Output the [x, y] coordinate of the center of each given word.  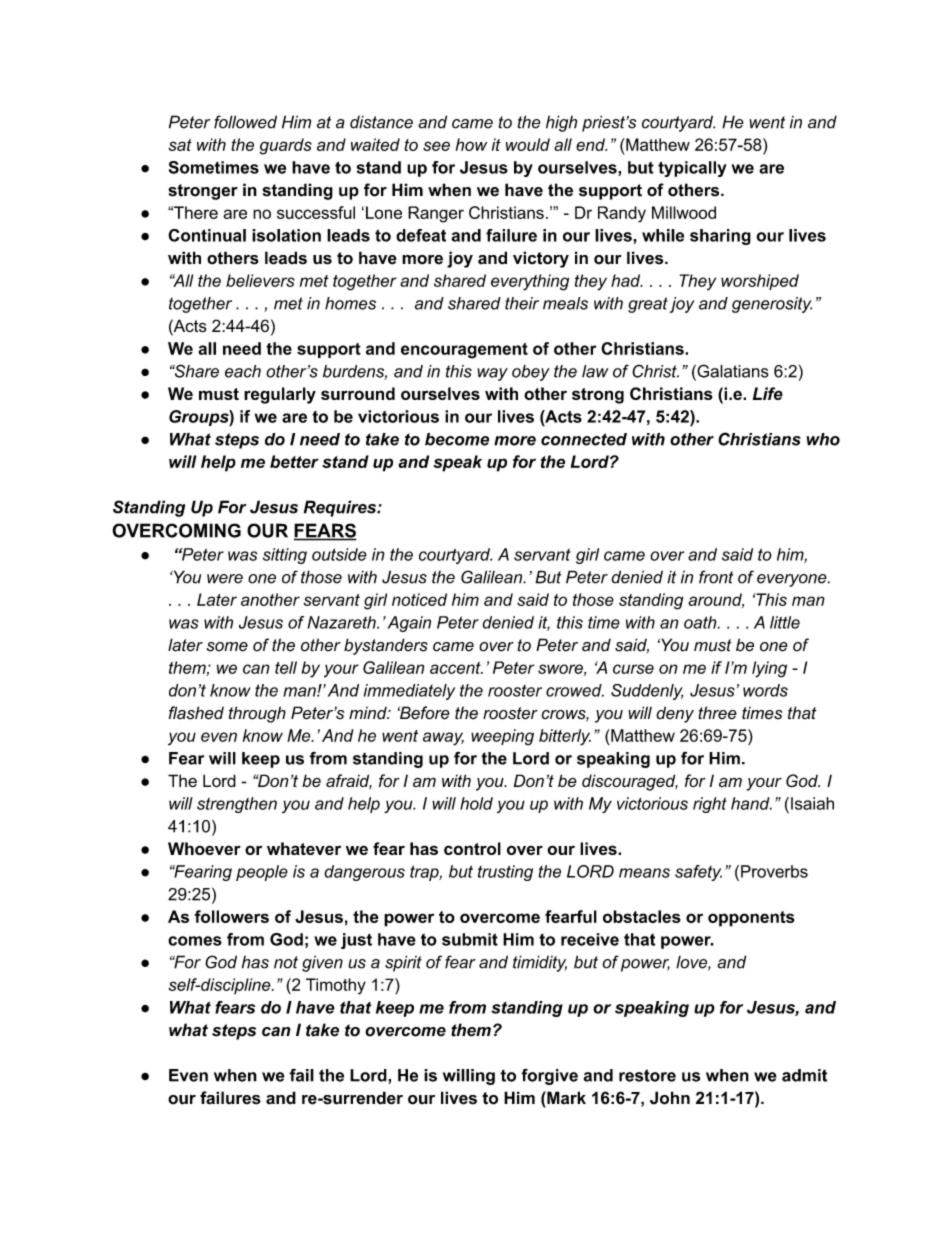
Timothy [336, 986]
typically [692, 169]
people [262, 873]
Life [768, 393]
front [716, 577]
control [472, 848]
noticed [419, 599]
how [471, 144]
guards [285, 146]
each [243, 371]
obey [531, 373]
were [225, 579]
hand [751, 803]
